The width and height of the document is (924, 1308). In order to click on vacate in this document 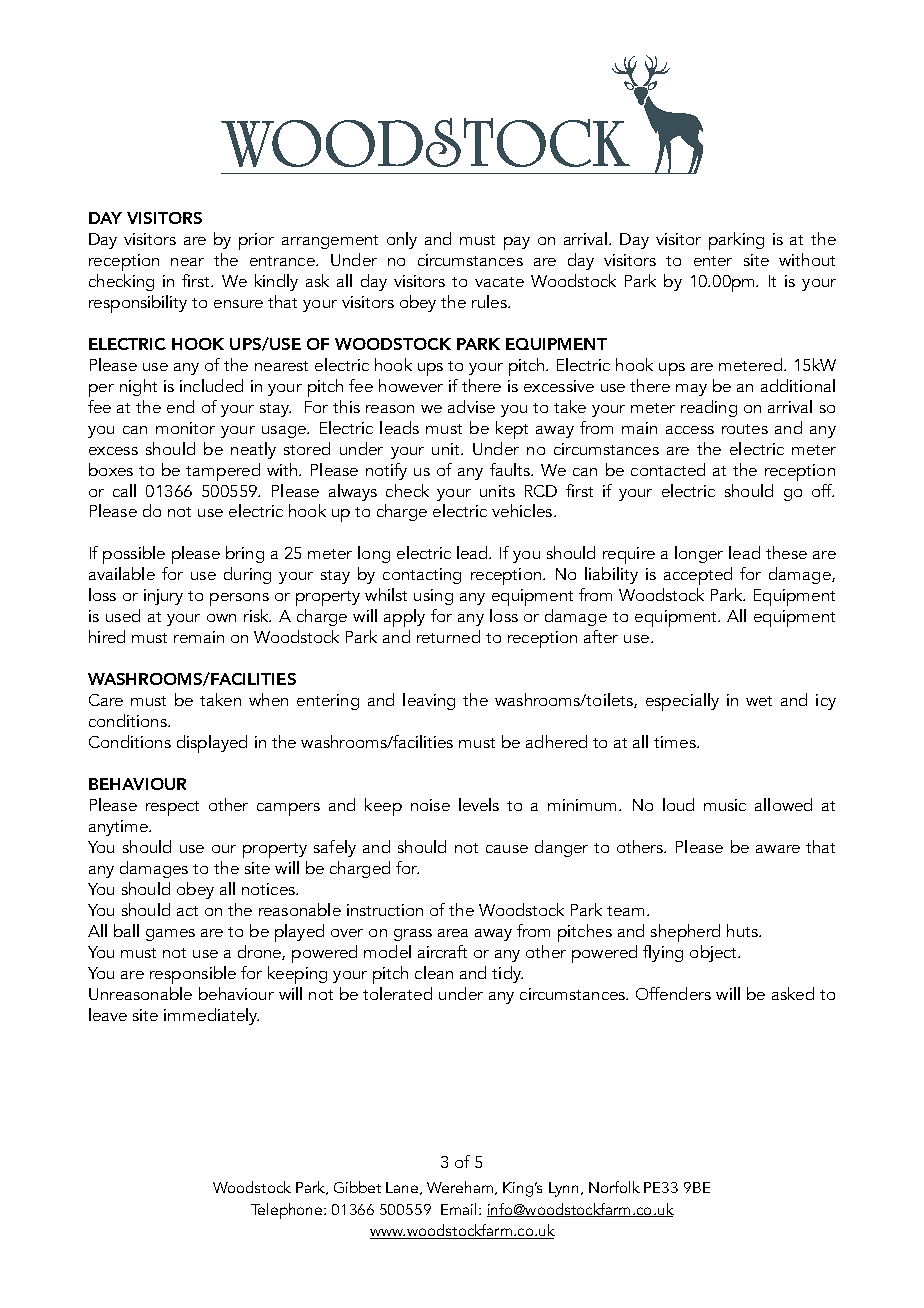, I will do `click(499, 282)`.
